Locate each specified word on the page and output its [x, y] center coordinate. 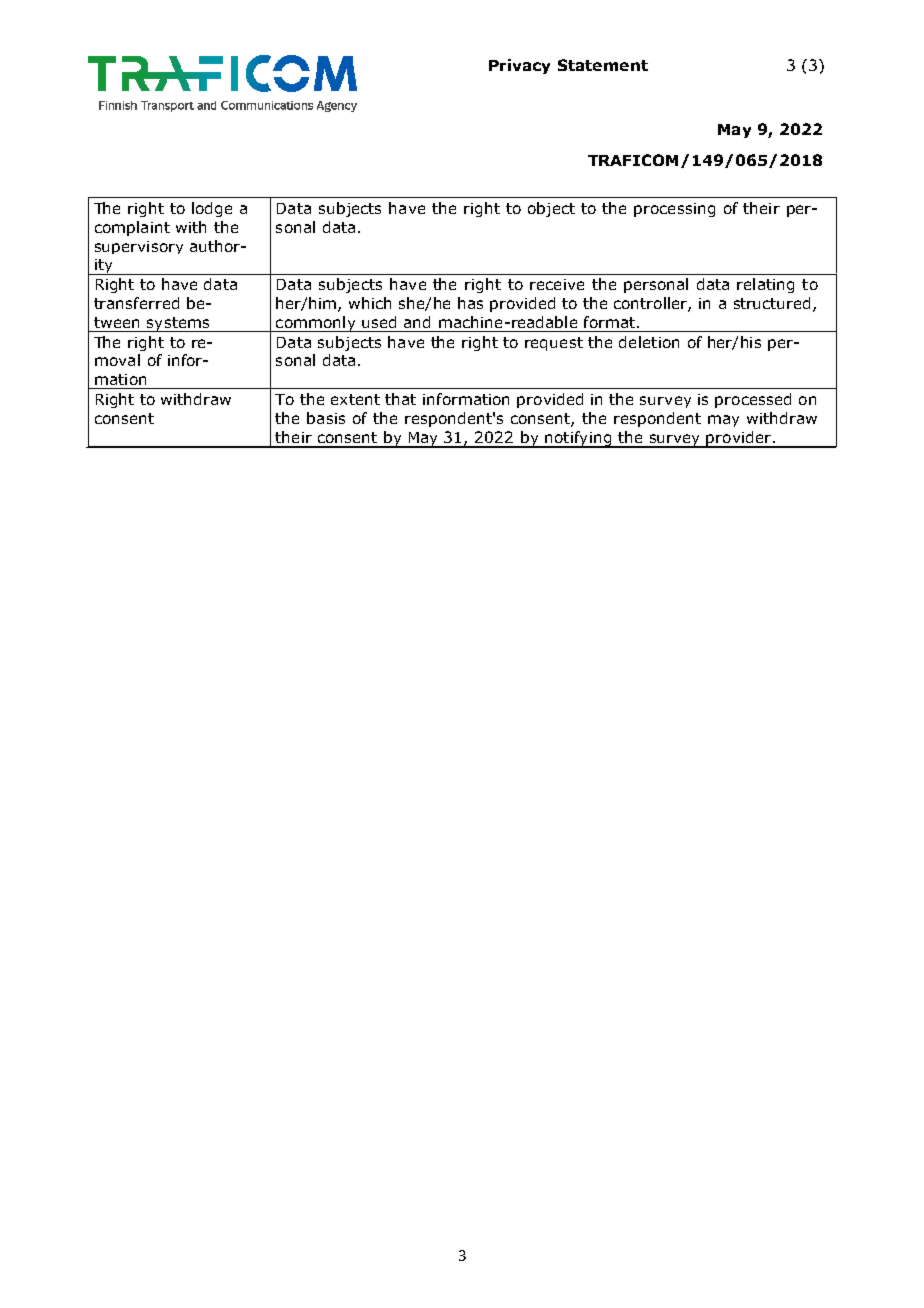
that [400, 399]
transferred [136, 303]
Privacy [519, 66]
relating [765, 285]
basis [326, 418]
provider [739, 439]
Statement [603, 65]
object [551, 209]
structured [774, 304]
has [470, 303]
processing [674, 210]
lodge [212, 209]
